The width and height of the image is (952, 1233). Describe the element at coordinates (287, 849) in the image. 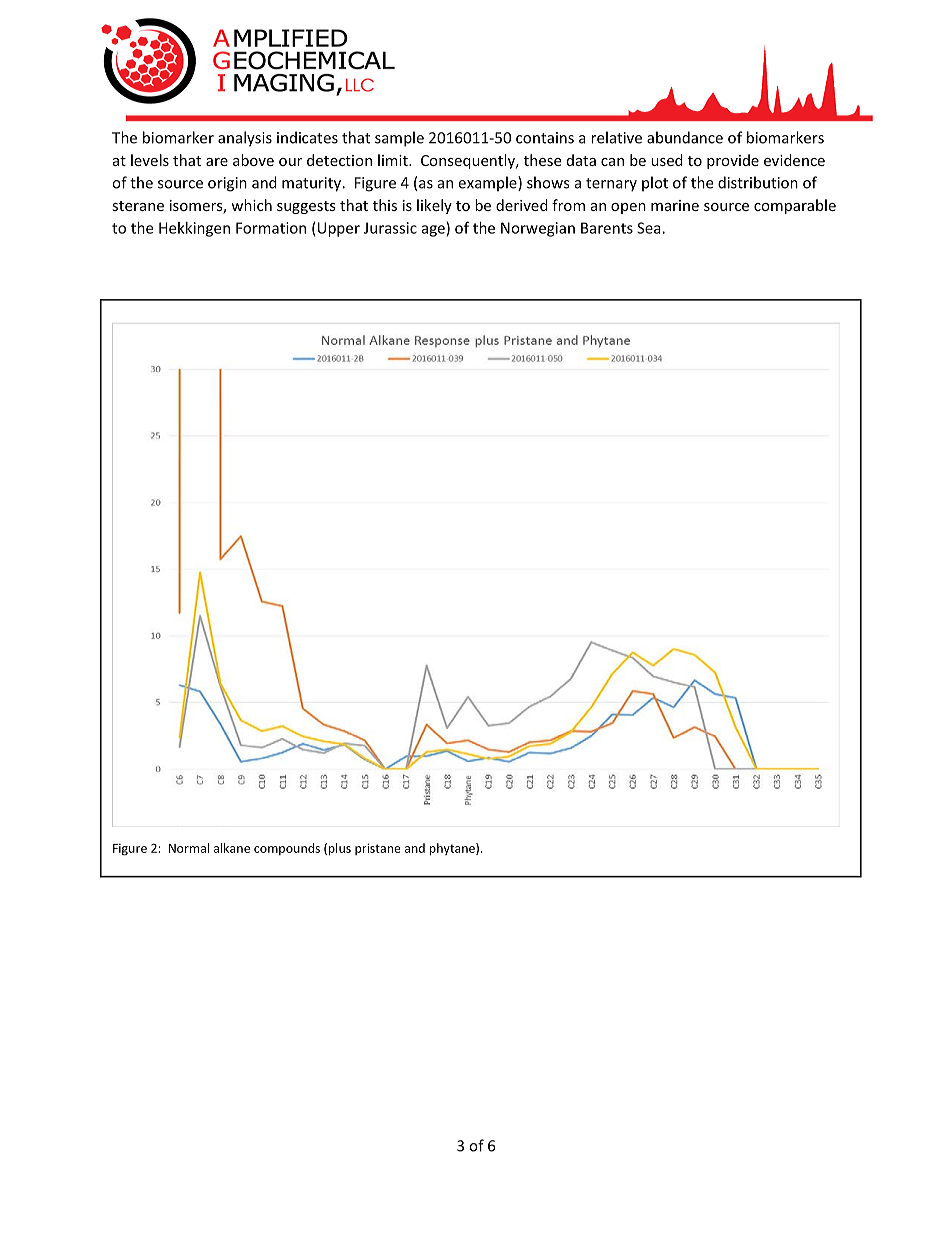

I see `compounds` at that location.
